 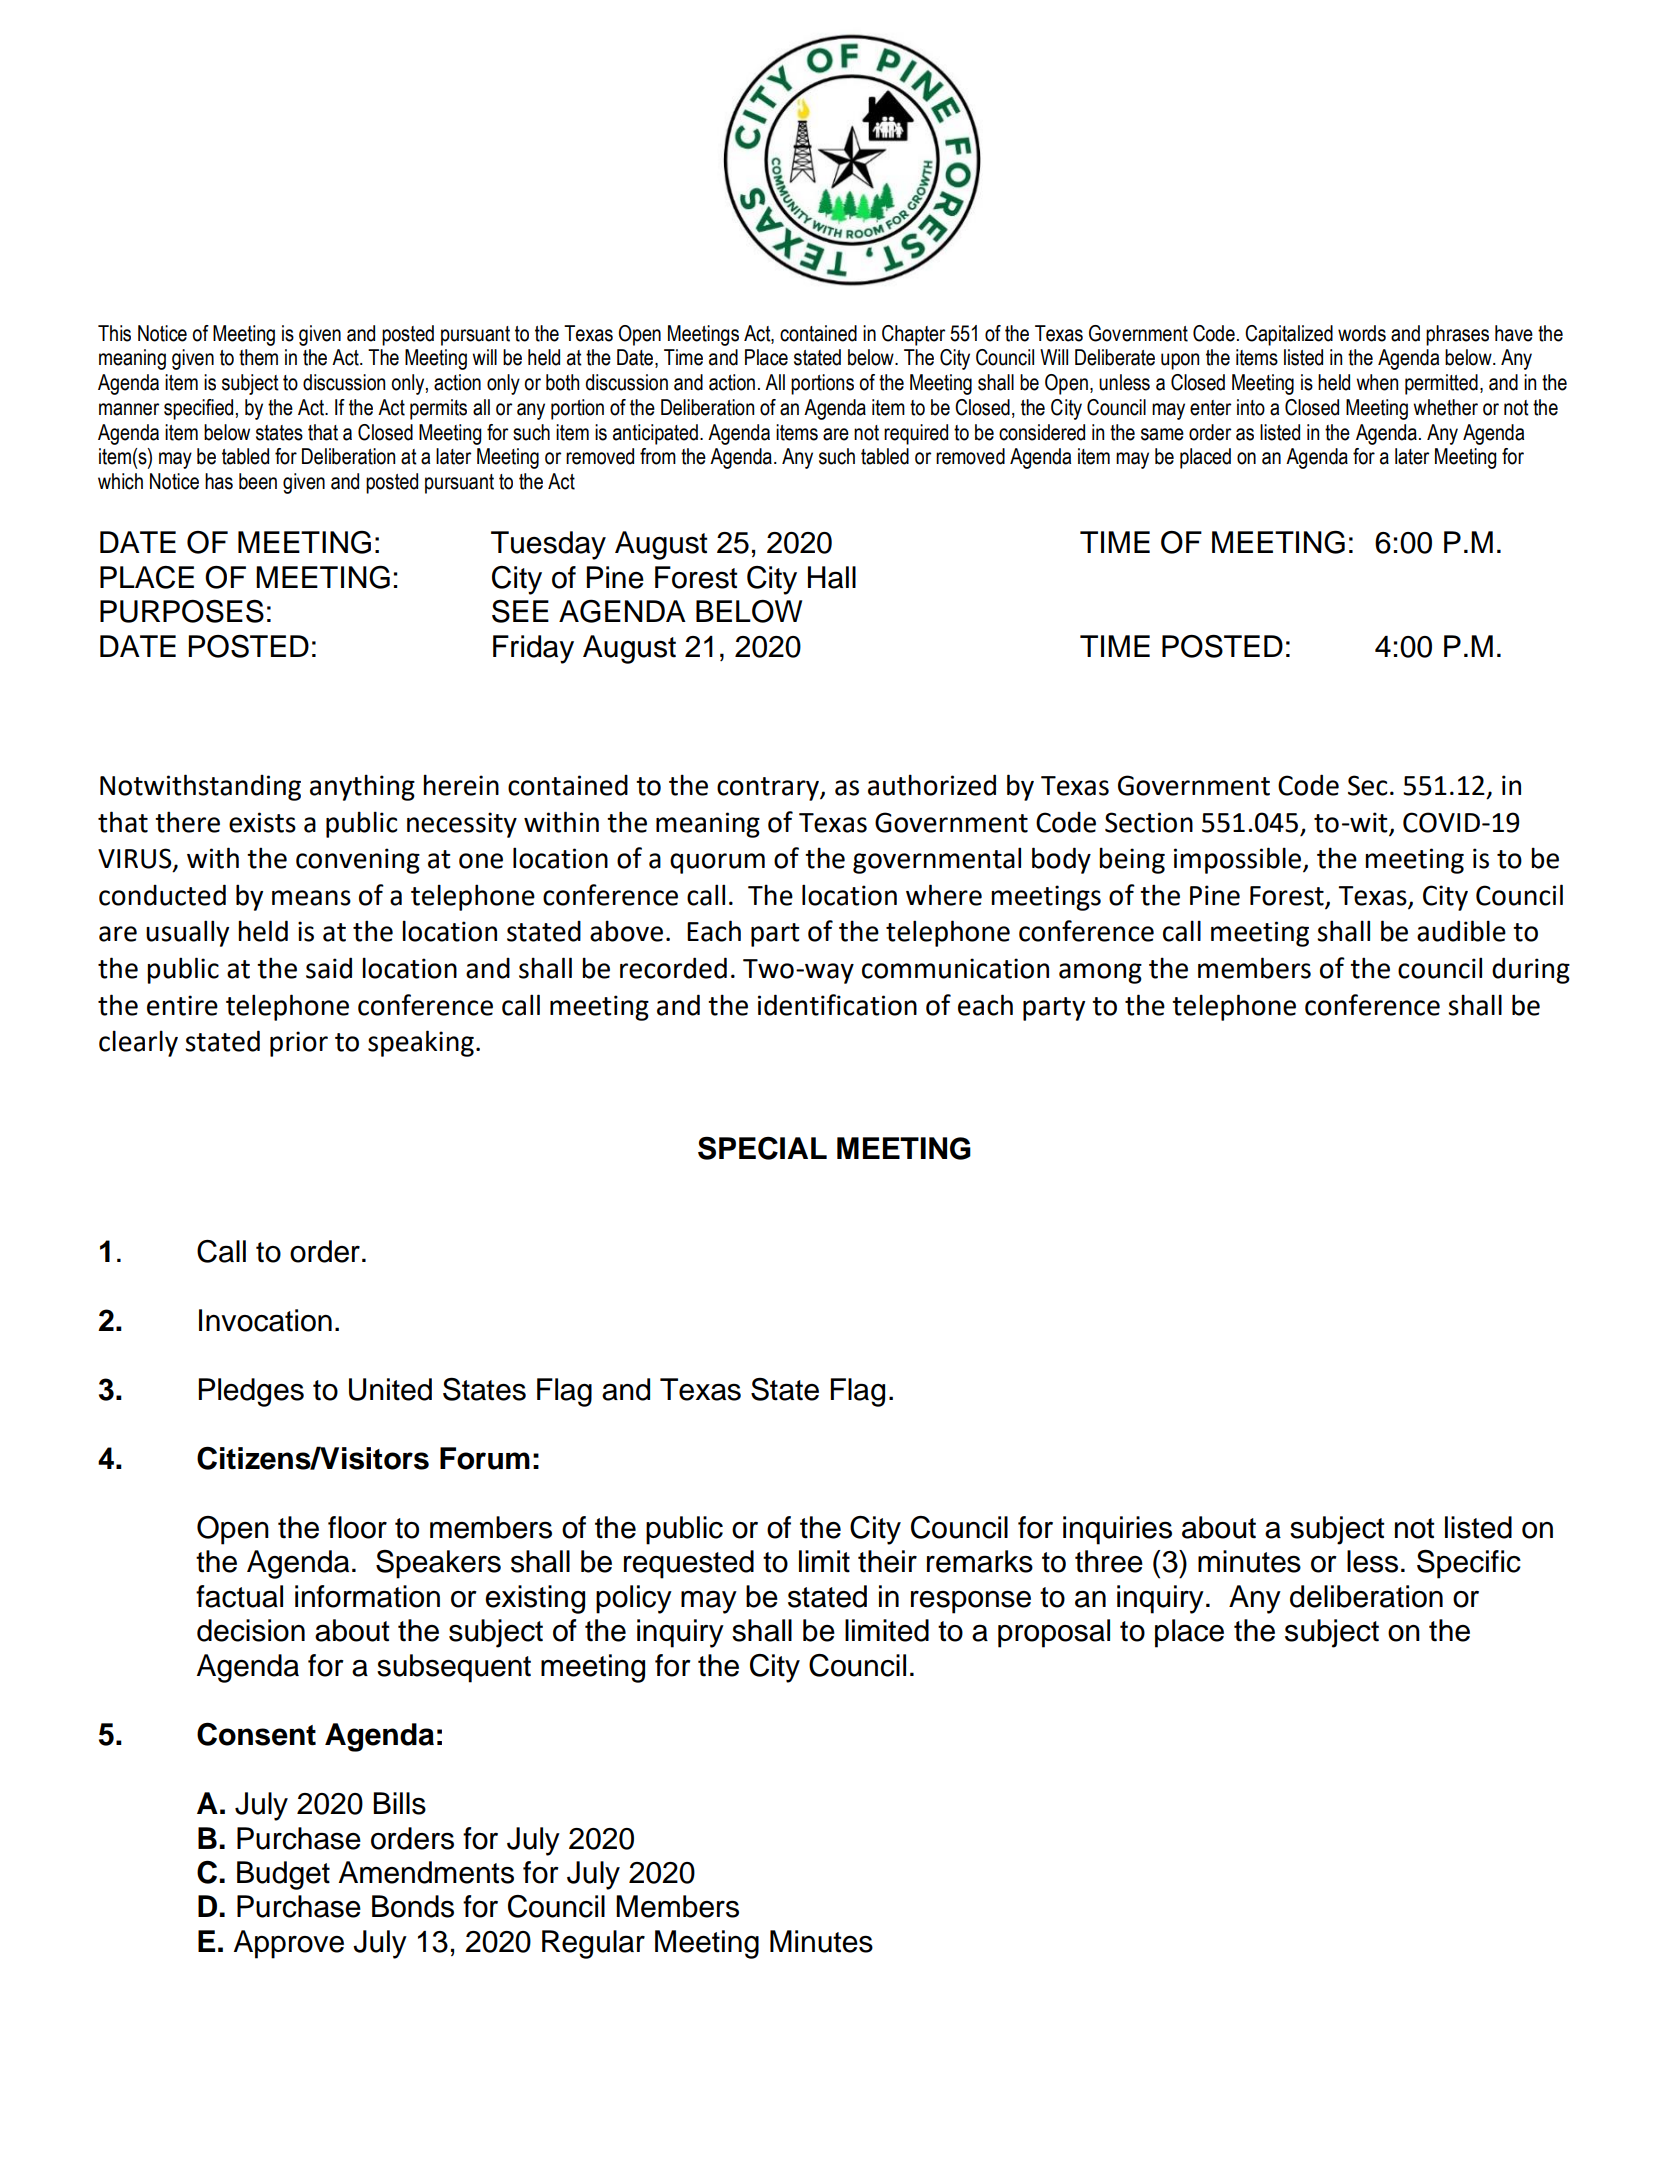 I want to click on SPECIAL, so click(x=762, y=1148).
